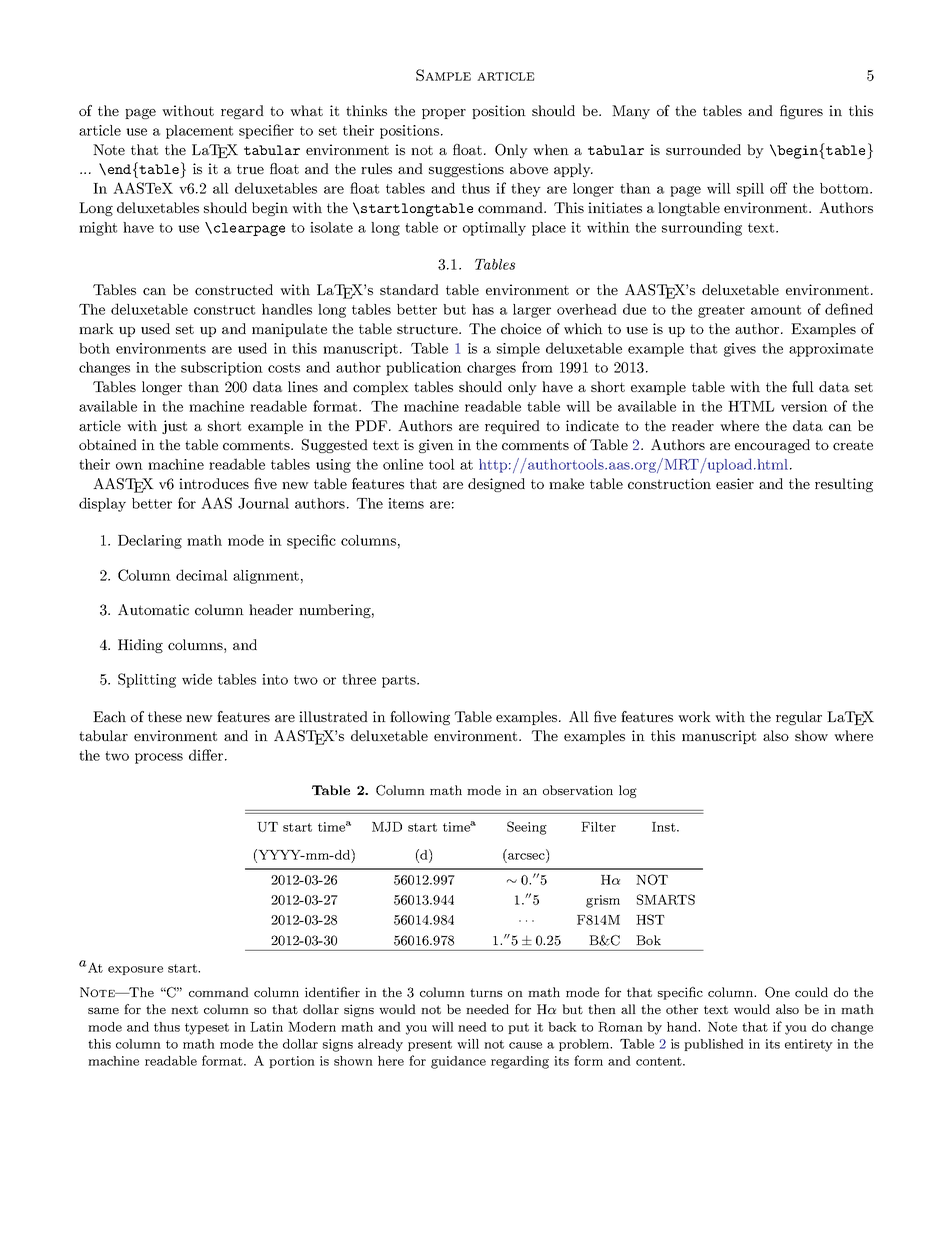  I want to click on just, so click(174, 427).
